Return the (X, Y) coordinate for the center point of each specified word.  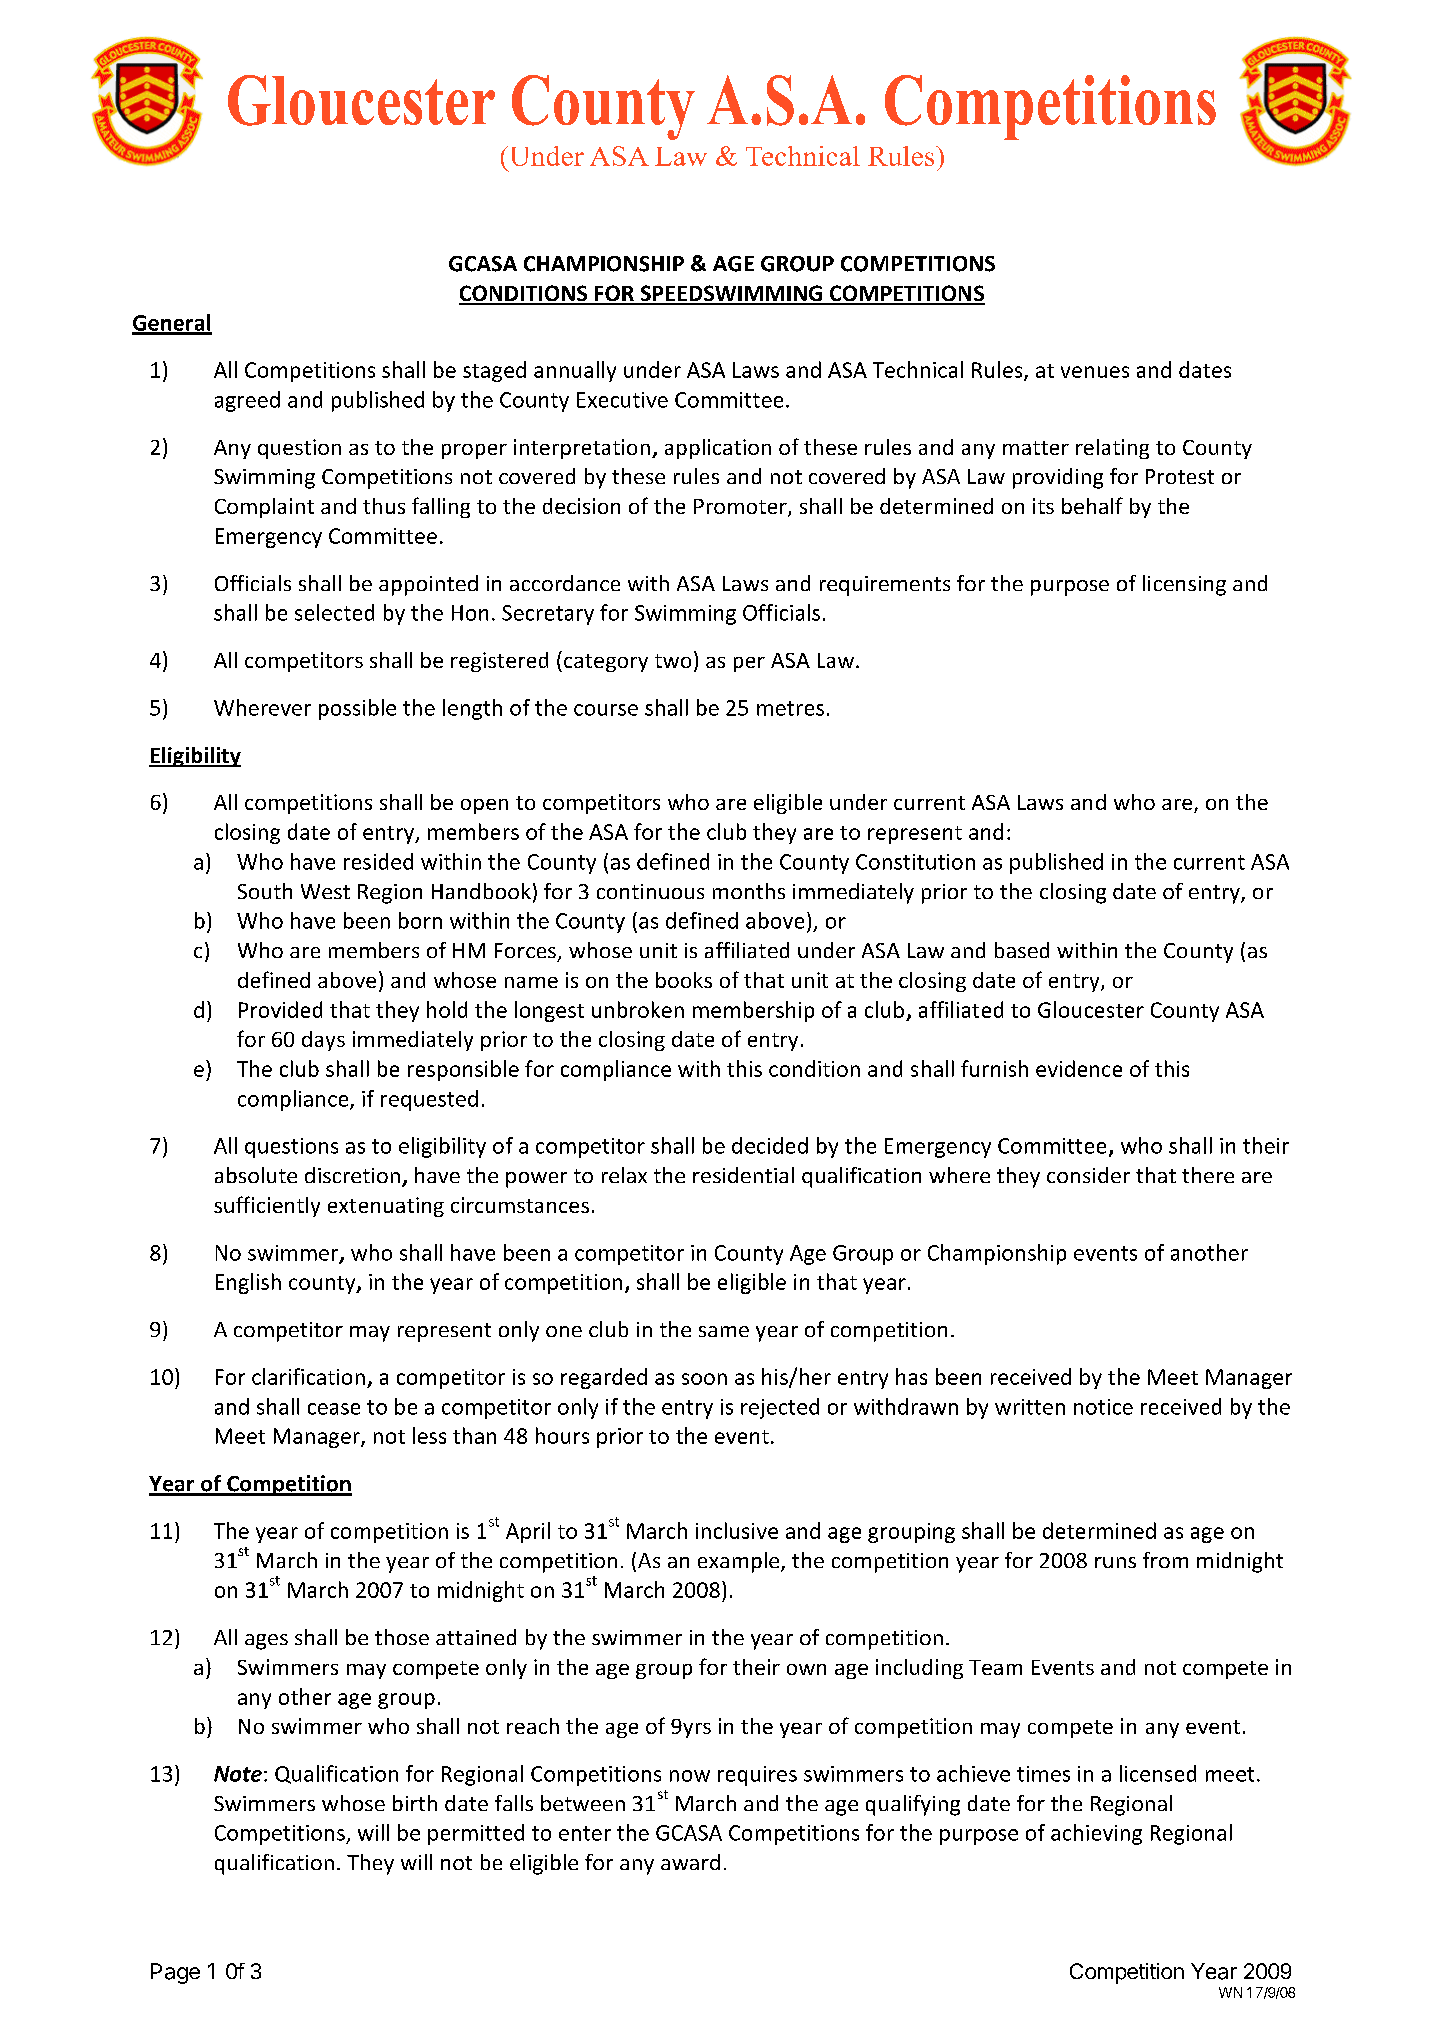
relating (1112, 449)
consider (1088, 1175)
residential (743, 1175)
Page (175, 1973)
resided (378, 861)
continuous (650, 891)
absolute (256, 1175)
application (718, 449)
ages (266, 1642)
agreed (247, 401)
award (690, 1862)
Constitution (915, 862)
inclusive (737, 1530)
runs (1115, 1562)
